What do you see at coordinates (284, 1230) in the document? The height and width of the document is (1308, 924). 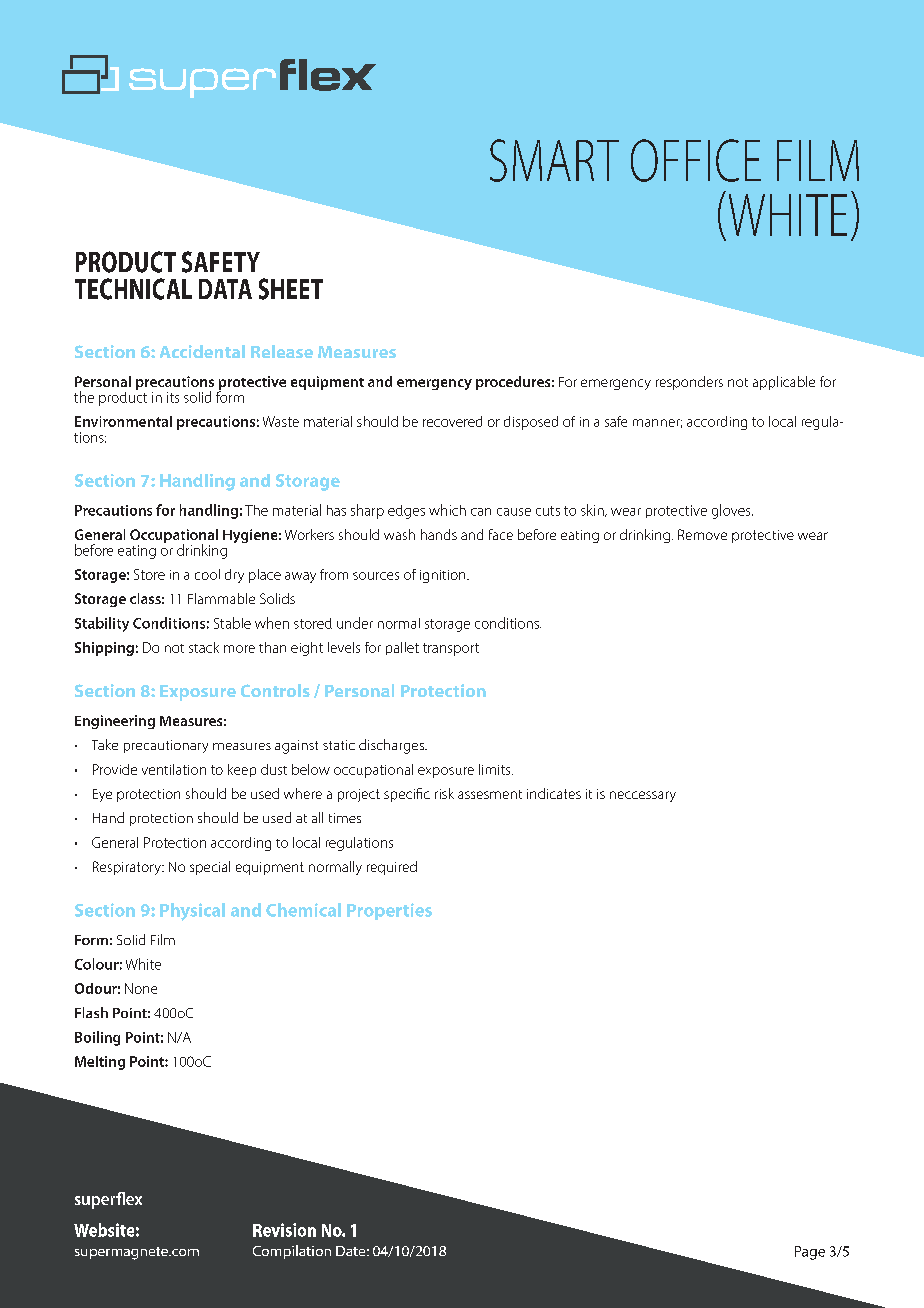 I see `Revision` at bounding box center [284, 1230].
